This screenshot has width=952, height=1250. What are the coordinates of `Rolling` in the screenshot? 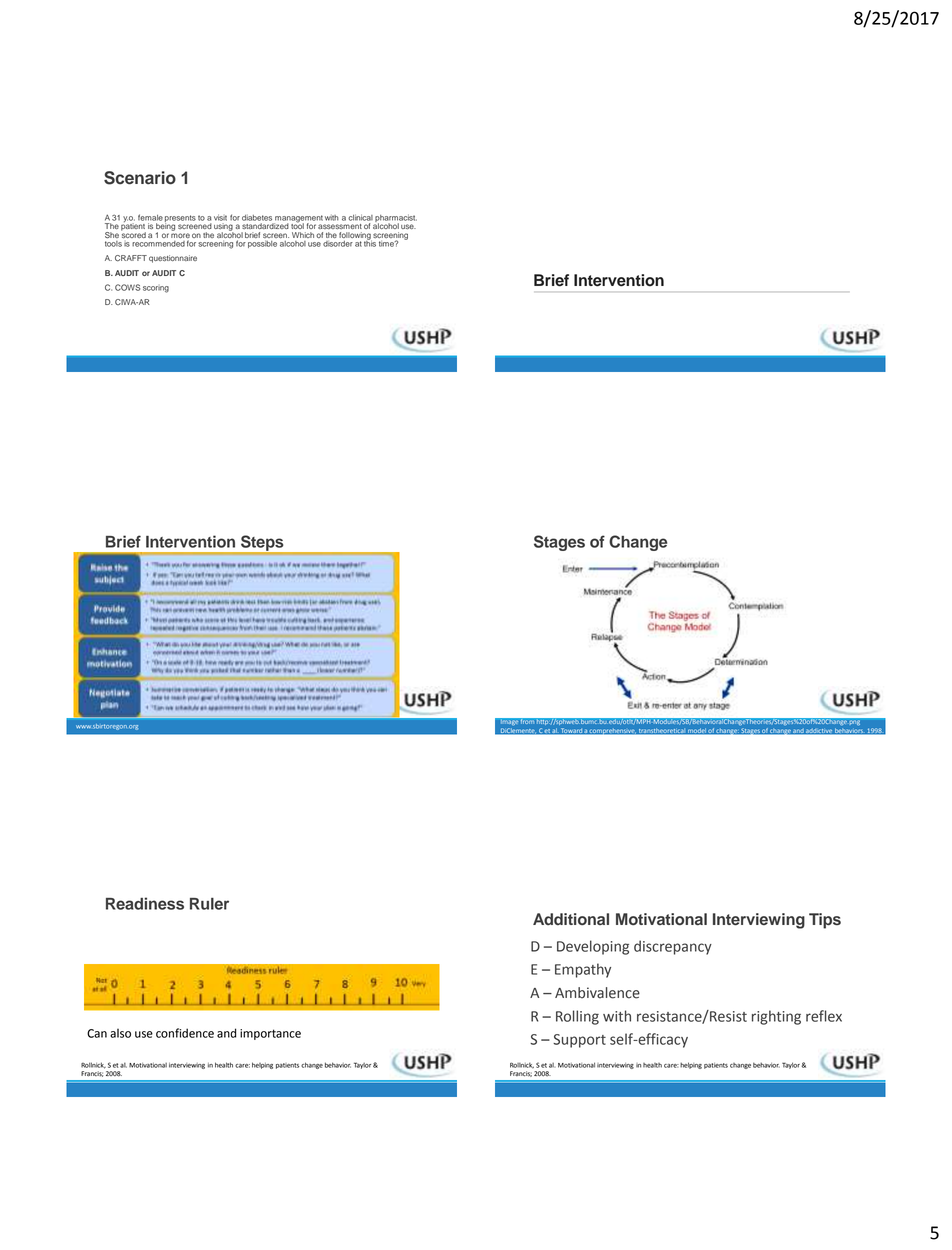 It's located at (577, 1017).
